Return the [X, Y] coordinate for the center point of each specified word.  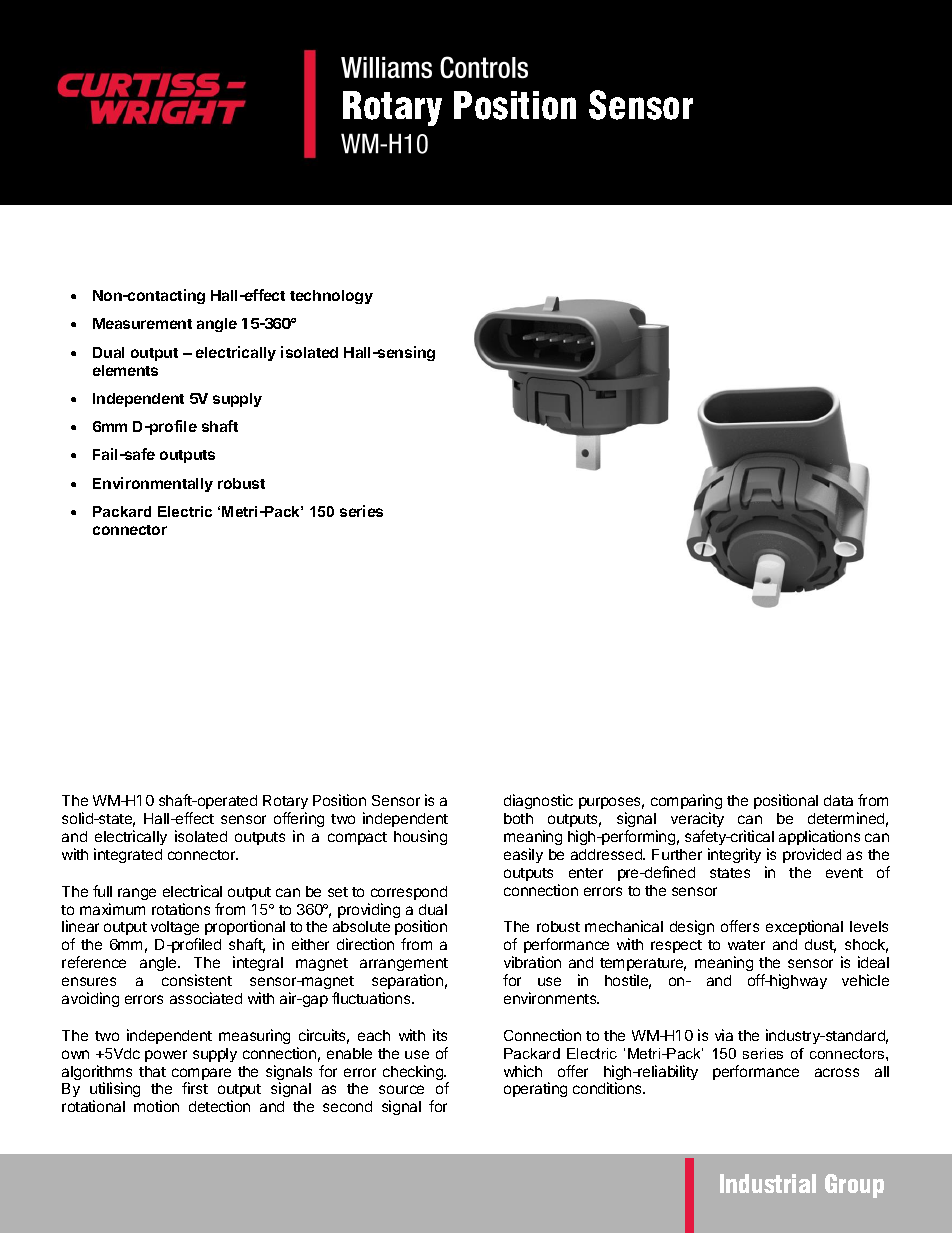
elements [125, 370]
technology [331, 297]
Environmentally [153, 484]
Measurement [142, 323]
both [518, 818]
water [746, 945]
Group [854, 1186]
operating [535, 1089]
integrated [128, 855]
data [838, 800]
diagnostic [538, 801]
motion [156, 1106]
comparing [686, 803]
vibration [532, 962]
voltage [175, 930]
